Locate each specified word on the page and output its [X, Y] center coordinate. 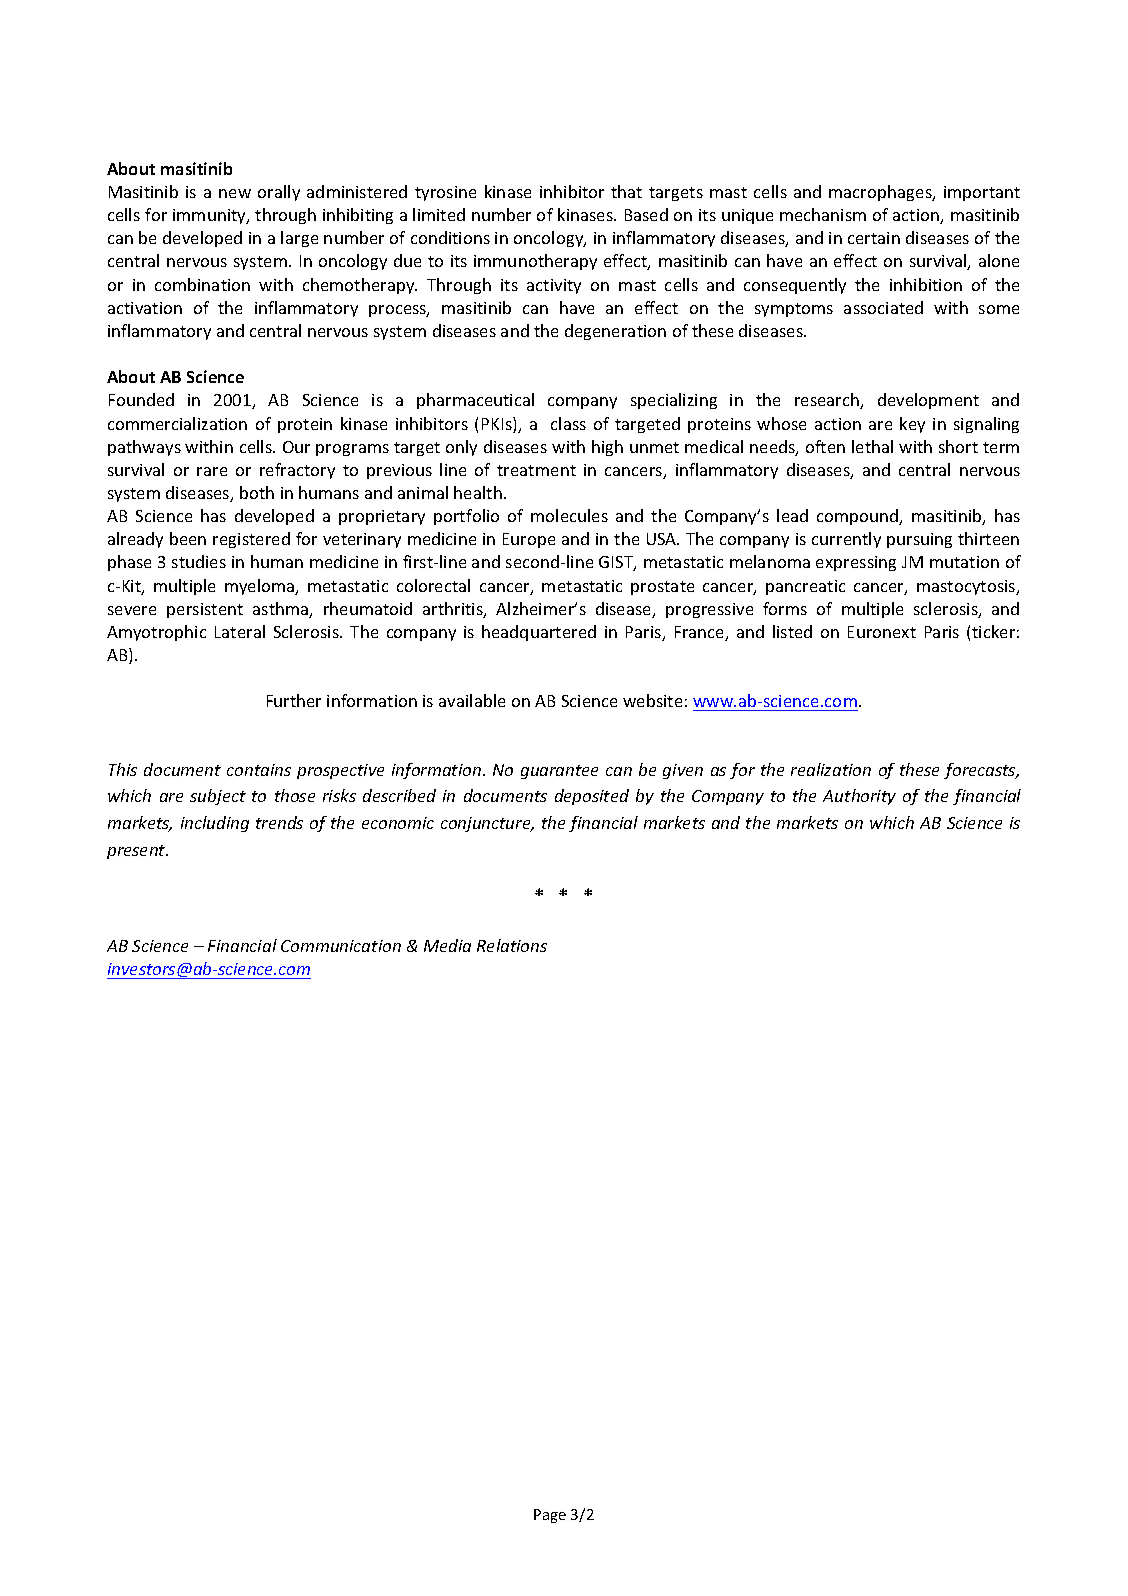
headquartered [539, 633]
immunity [210, 216]
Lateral [240, 631]
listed [792, 631]
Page [550, 1516]
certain [874, 238]
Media [447, 945]
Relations [512, 945]
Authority [859, 797]
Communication [341, 946]
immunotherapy [535, 262]
